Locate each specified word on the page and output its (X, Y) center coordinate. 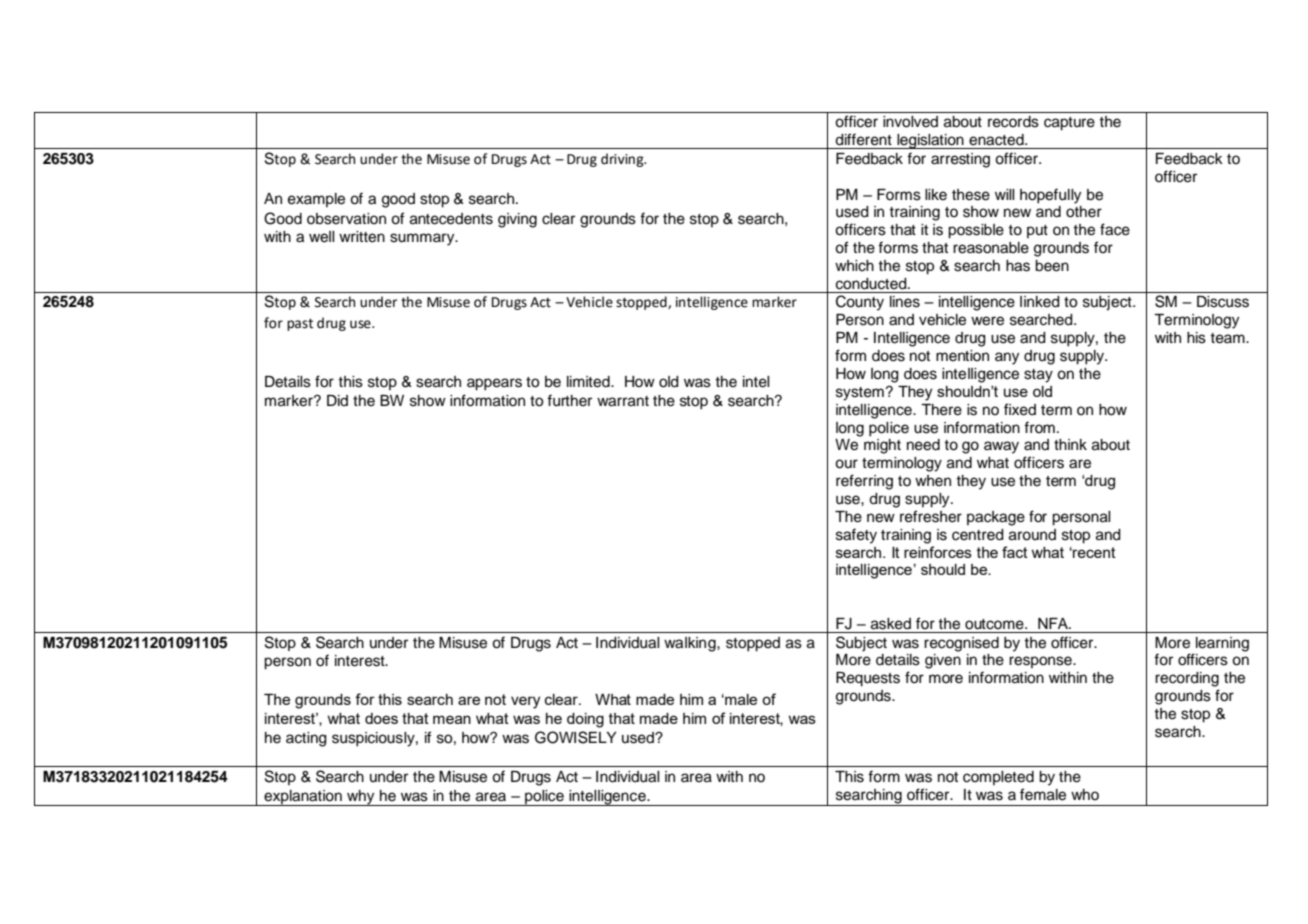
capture (1069, 124)
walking (691, 644)
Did (337, 400)
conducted (872, 284)
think (1070, 444)
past (300, 325)
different (863, 139)
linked (1040, 302)
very (525, 702)
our (846, 464)
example (316, 200)
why (361, 798)
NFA (1054, 623)
